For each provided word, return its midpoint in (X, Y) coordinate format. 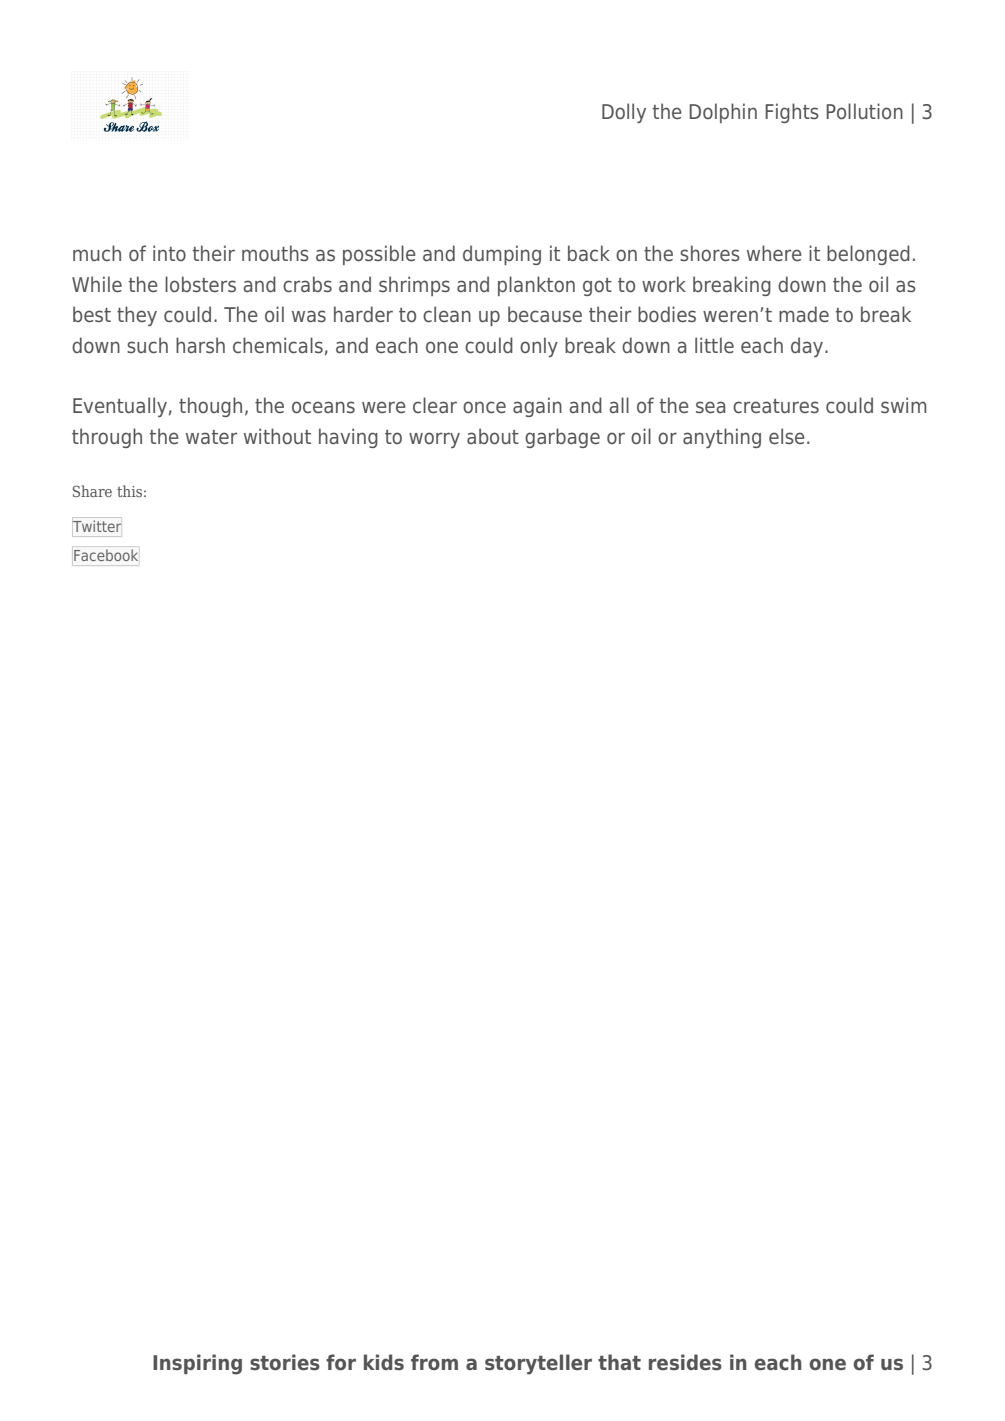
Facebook (106, 555)
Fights (792, 113)
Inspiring (197, 1364)
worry (434, 440)
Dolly (624, 113)
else (787, 436)
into (169, 253)
